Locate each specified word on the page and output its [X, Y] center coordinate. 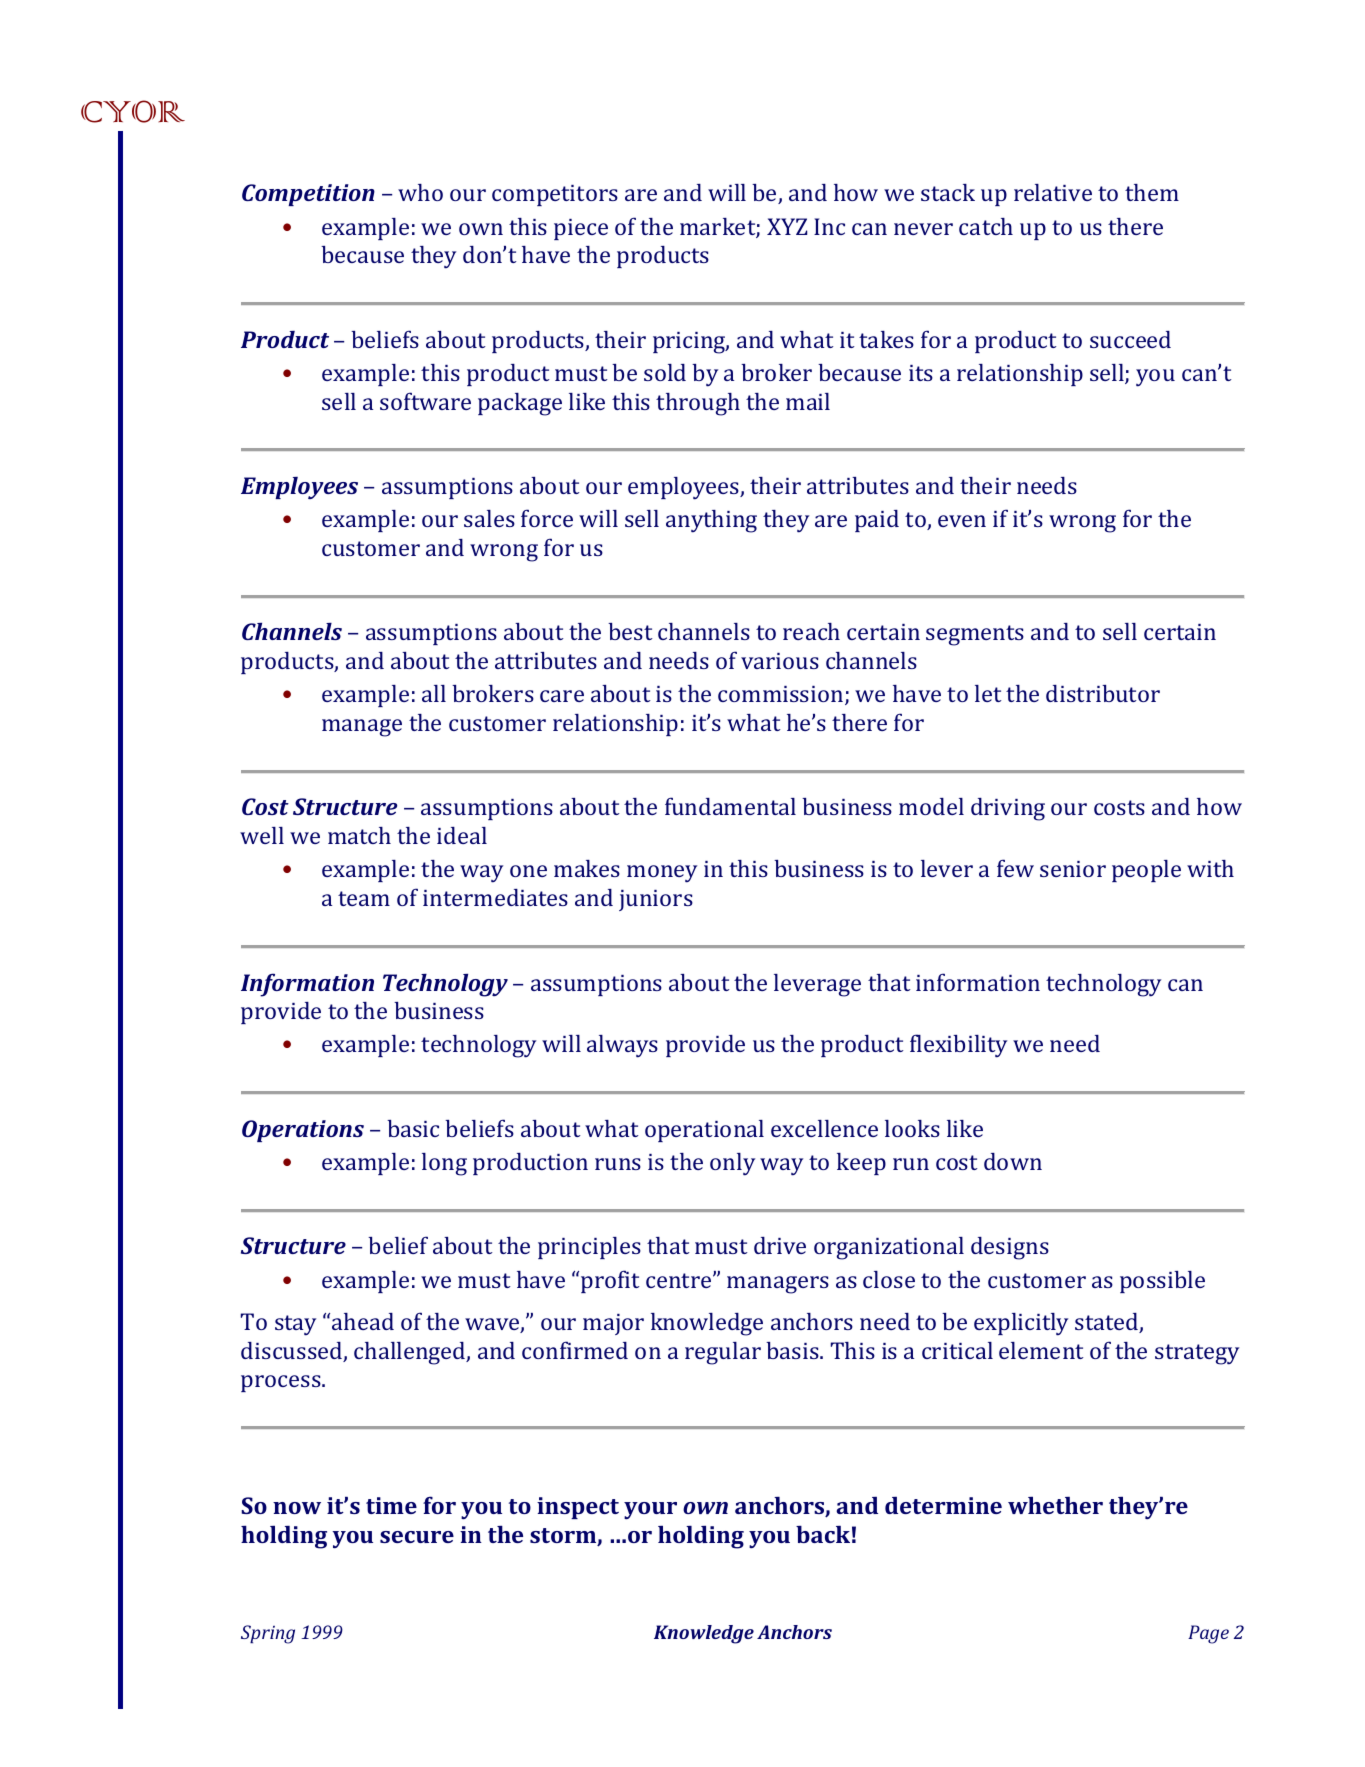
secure [417, 1537]
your [650, 1511]
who [420, 192]
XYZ [787, 226]
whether [1055, 1505]
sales [489, 518]
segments [975, 635]
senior [1073, 869]
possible [1162, 1282]
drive [780, 1245]
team [364, 898]
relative [1053, 192]
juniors [656, 900]
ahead [363, 1321]
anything [711, 521]
